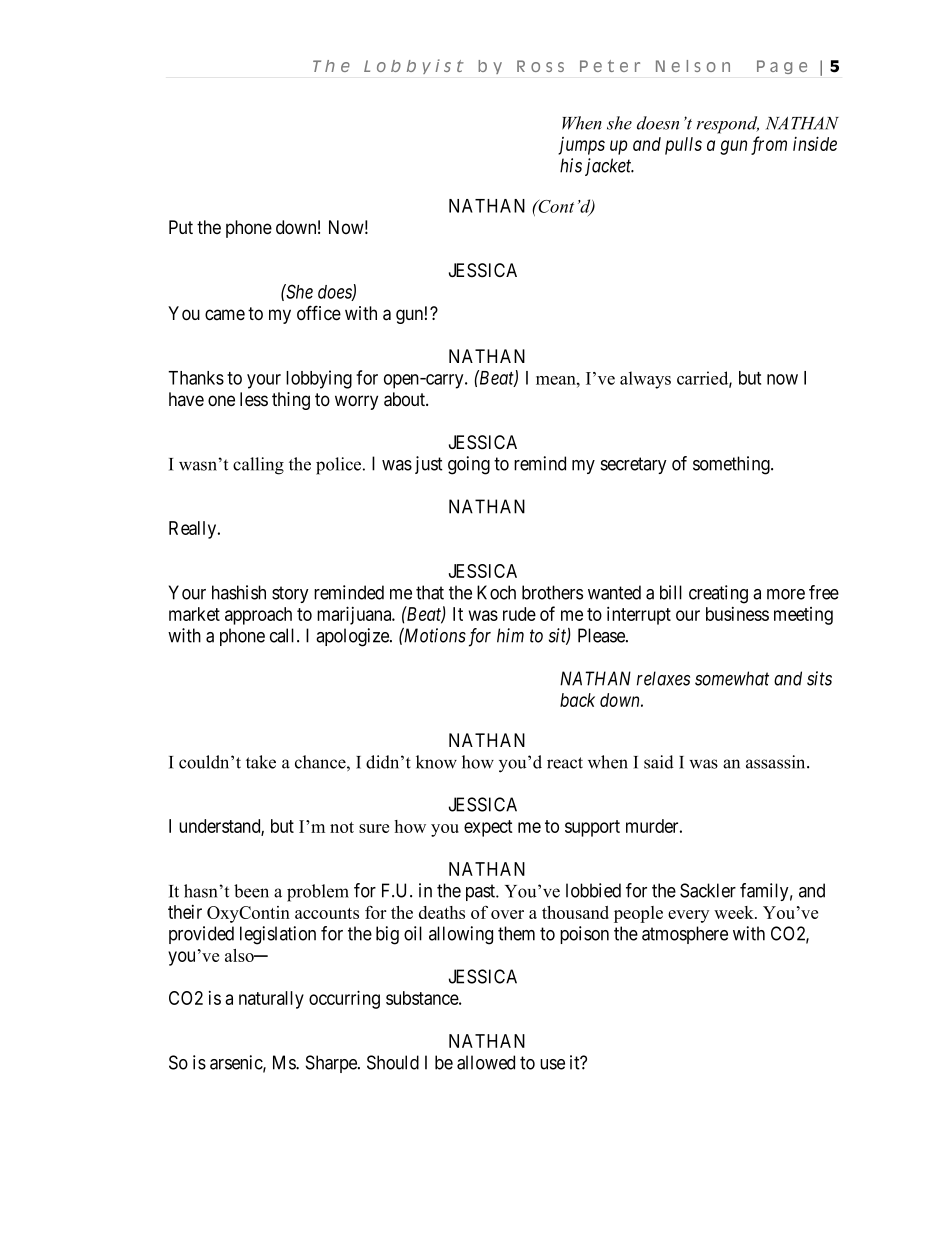 This screenshot has height=1233, width=952. I want to click on allowed, so click(486, 1062).
